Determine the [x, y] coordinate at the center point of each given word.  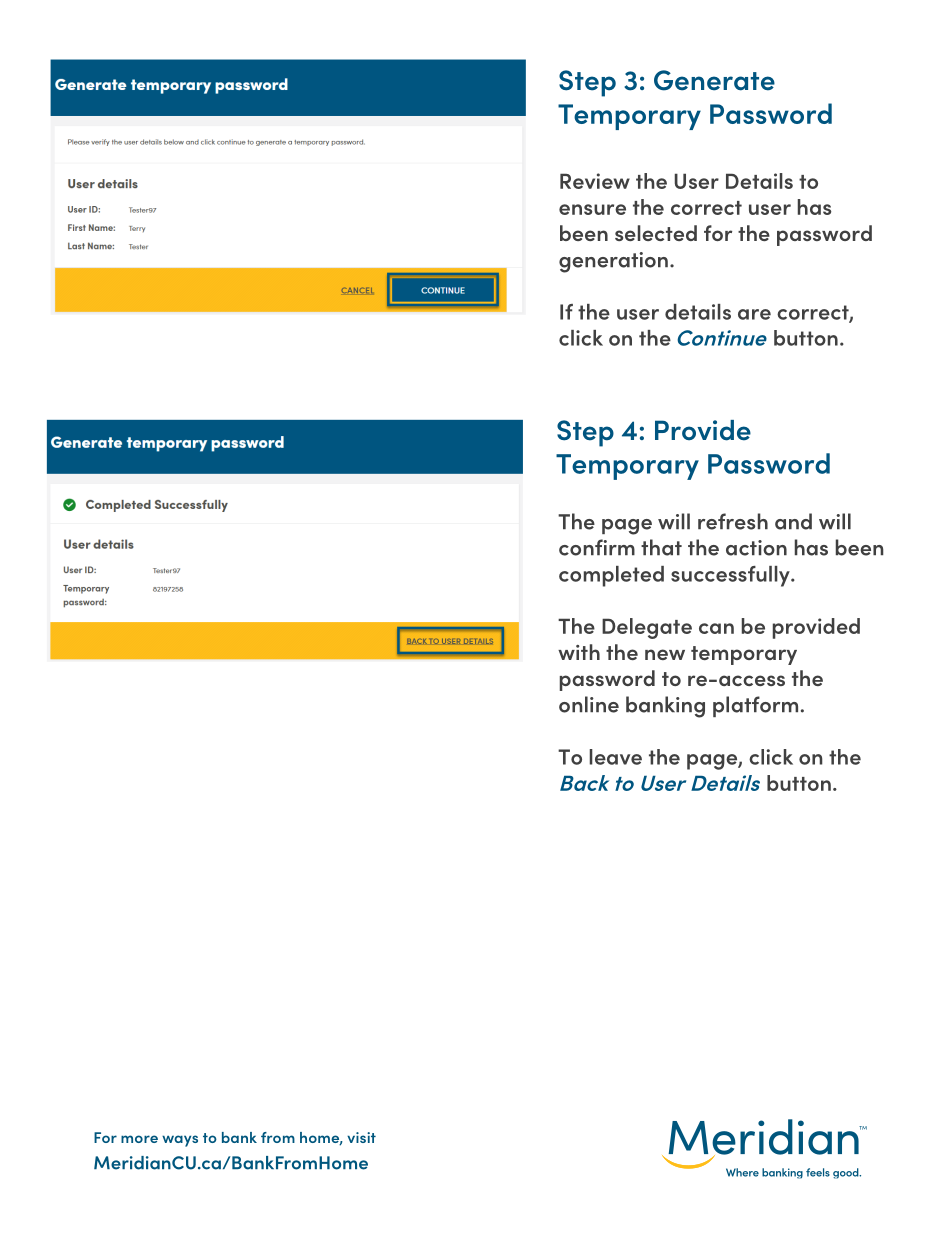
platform [755, 706]
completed [611, 576]
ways [180, 1141]
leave [616, 757]
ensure [592, 209]
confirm [597, 547]
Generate [714, 80]
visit [361, 1137]
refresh [733, 521]
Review [595, 181]
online [589, 704]
